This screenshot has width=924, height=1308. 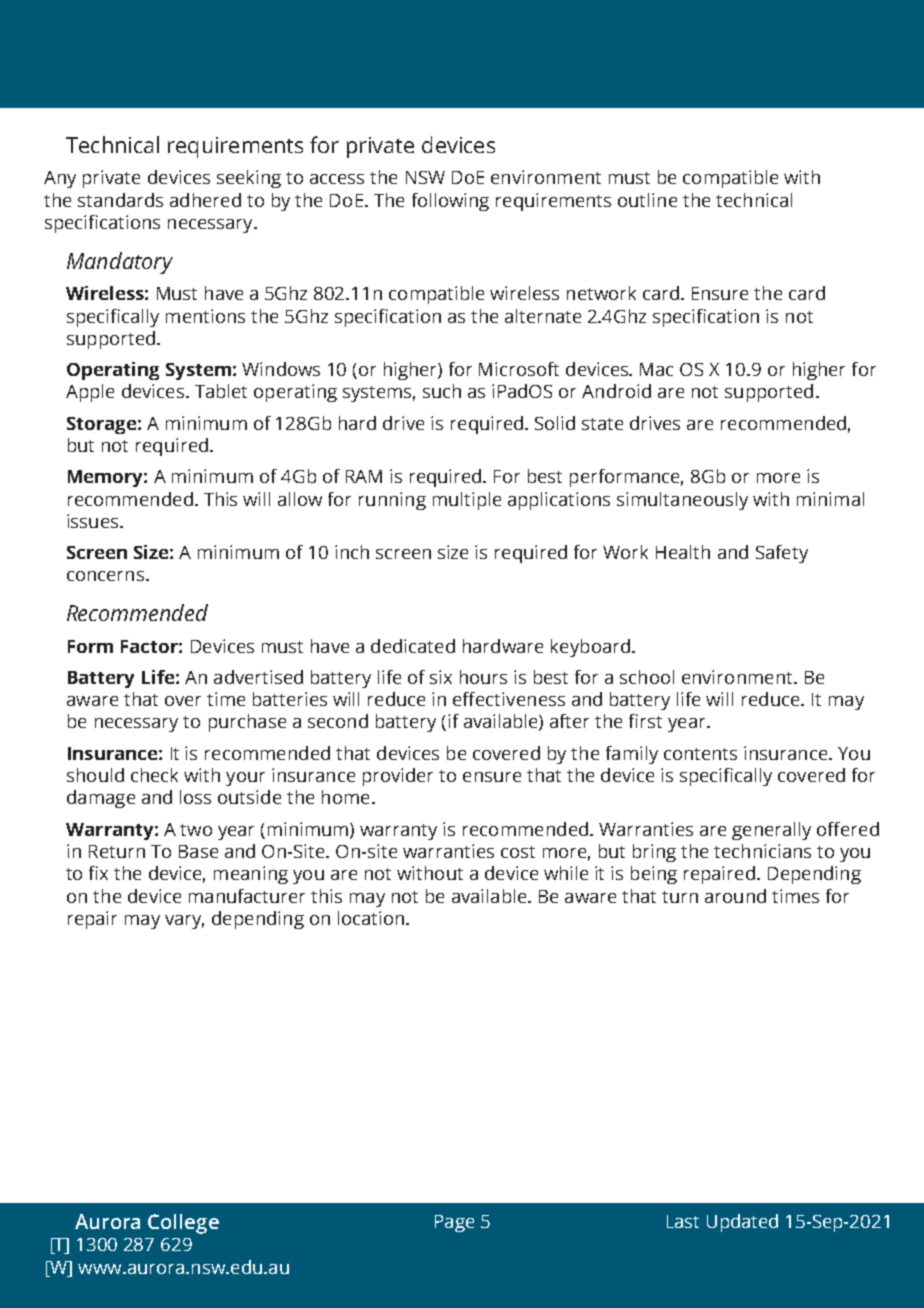 I want to click on technicians, so click(x=762, y=851).
